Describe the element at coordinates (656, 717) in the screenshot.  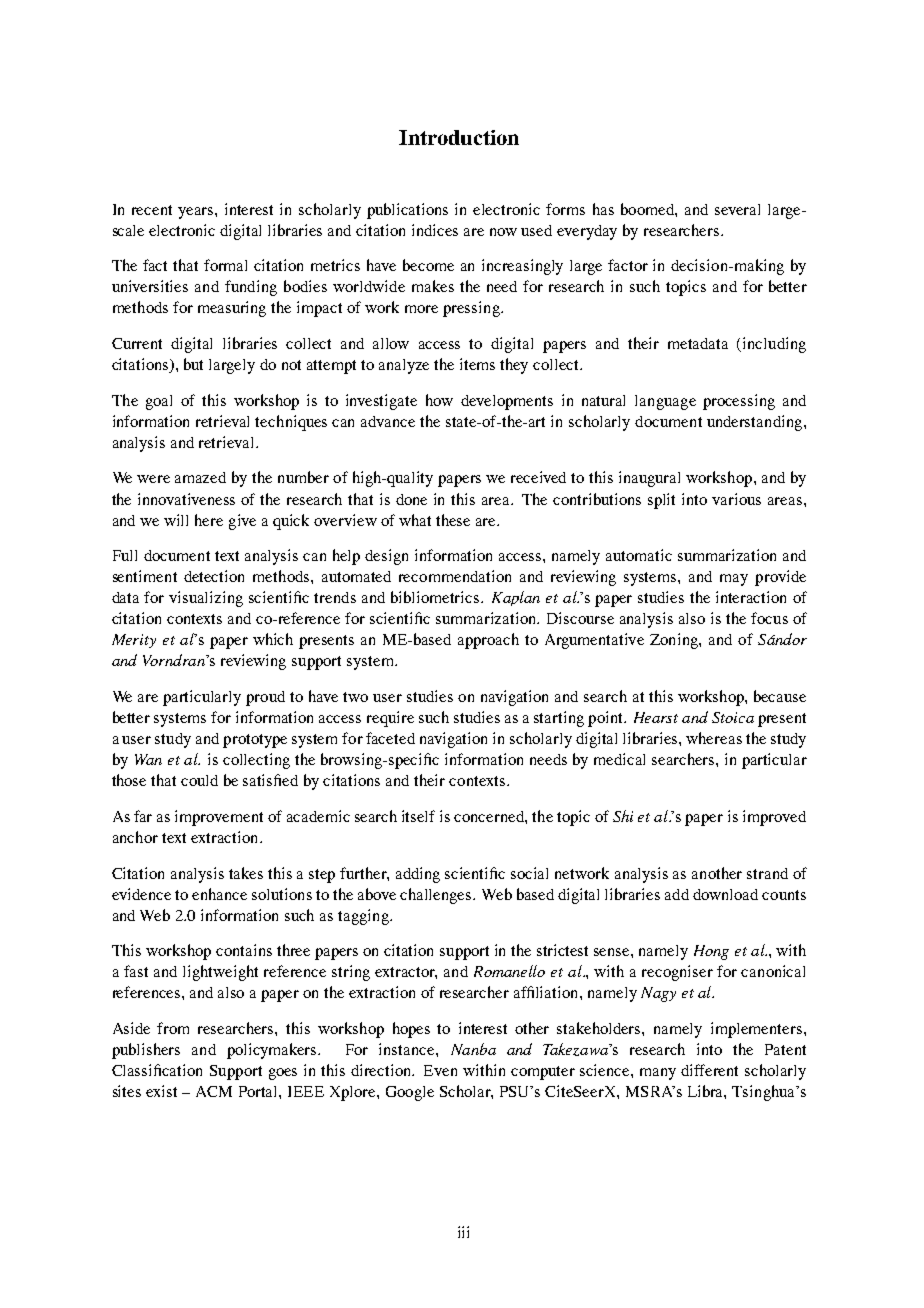
I see `Hearst` at that location.
